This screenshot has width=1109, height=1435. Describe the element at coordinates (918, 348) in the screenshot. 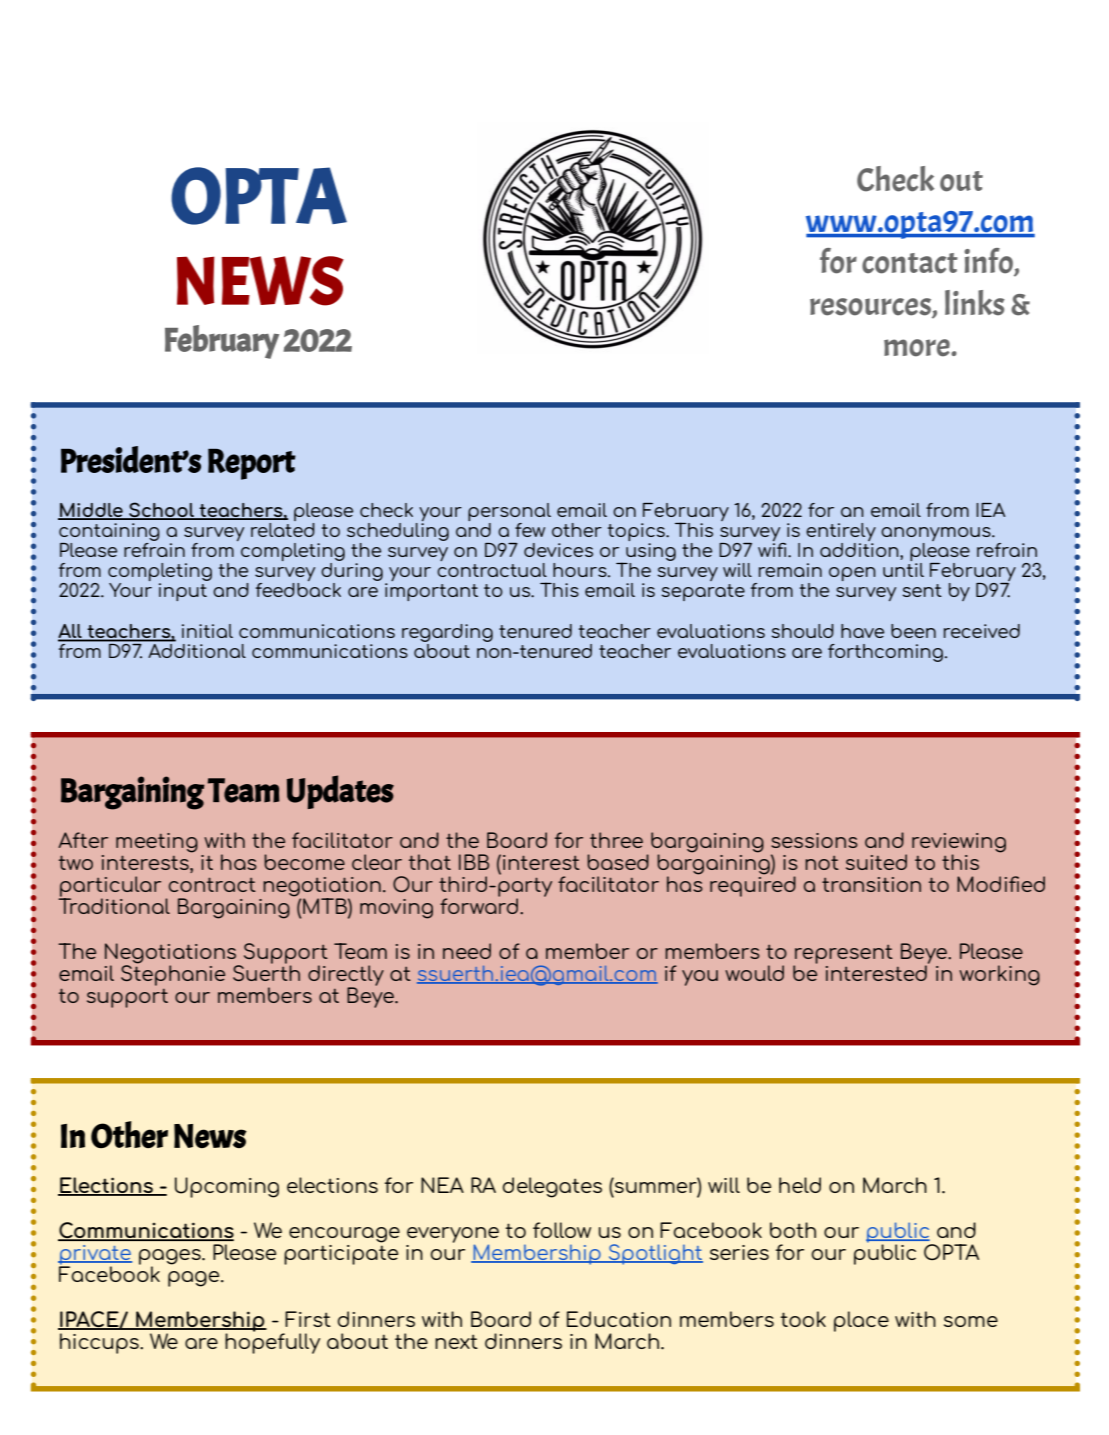

I see `more` at that location.
